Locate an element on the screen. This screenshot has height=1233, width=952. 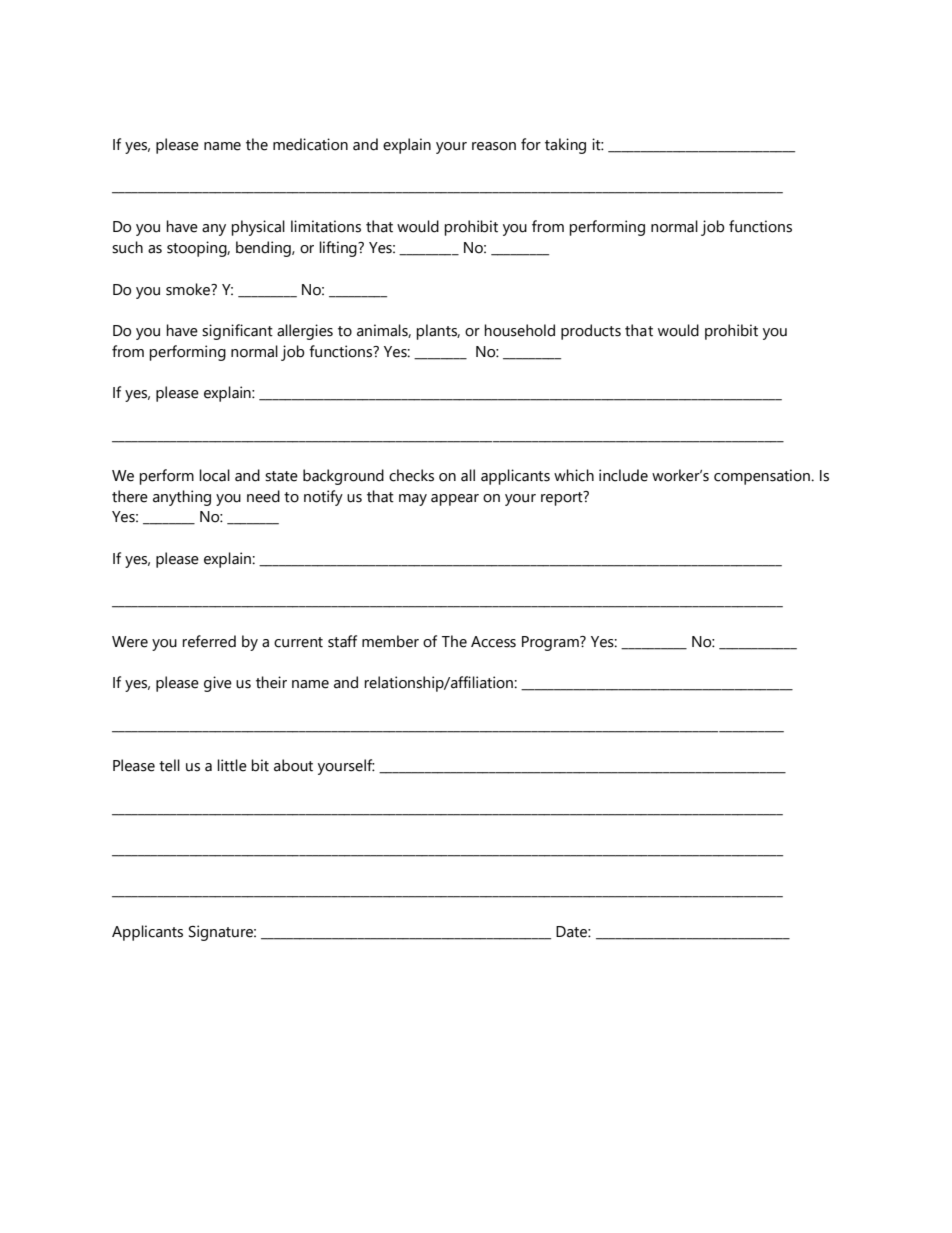
little is located at coordinates (232, 765).
